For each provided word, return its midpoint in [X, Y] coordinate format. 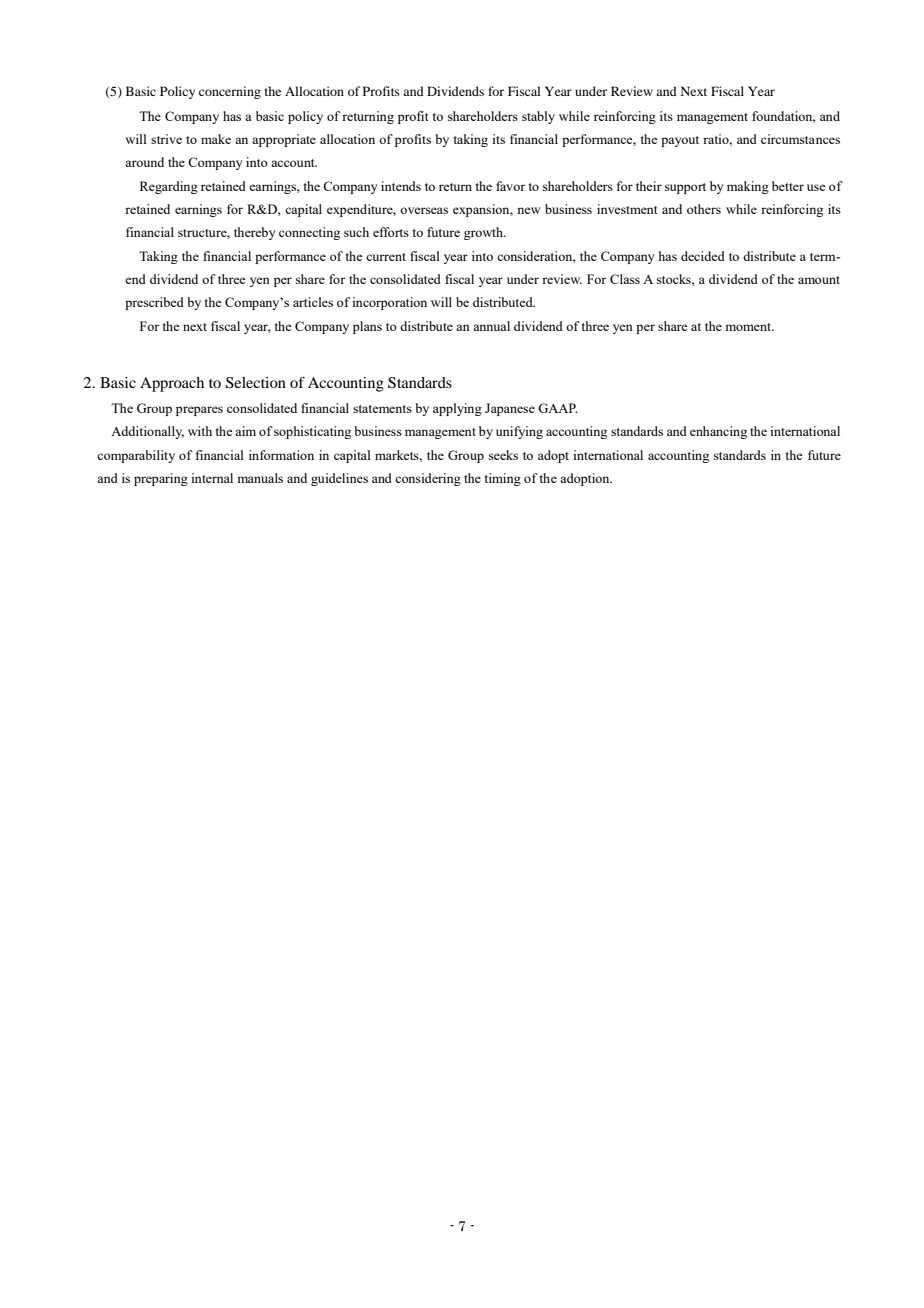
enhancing [718, 432]
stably [538, 117]
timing [503, 479]
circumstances [800, 139]
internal [212, 478]
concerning [230, 92]
